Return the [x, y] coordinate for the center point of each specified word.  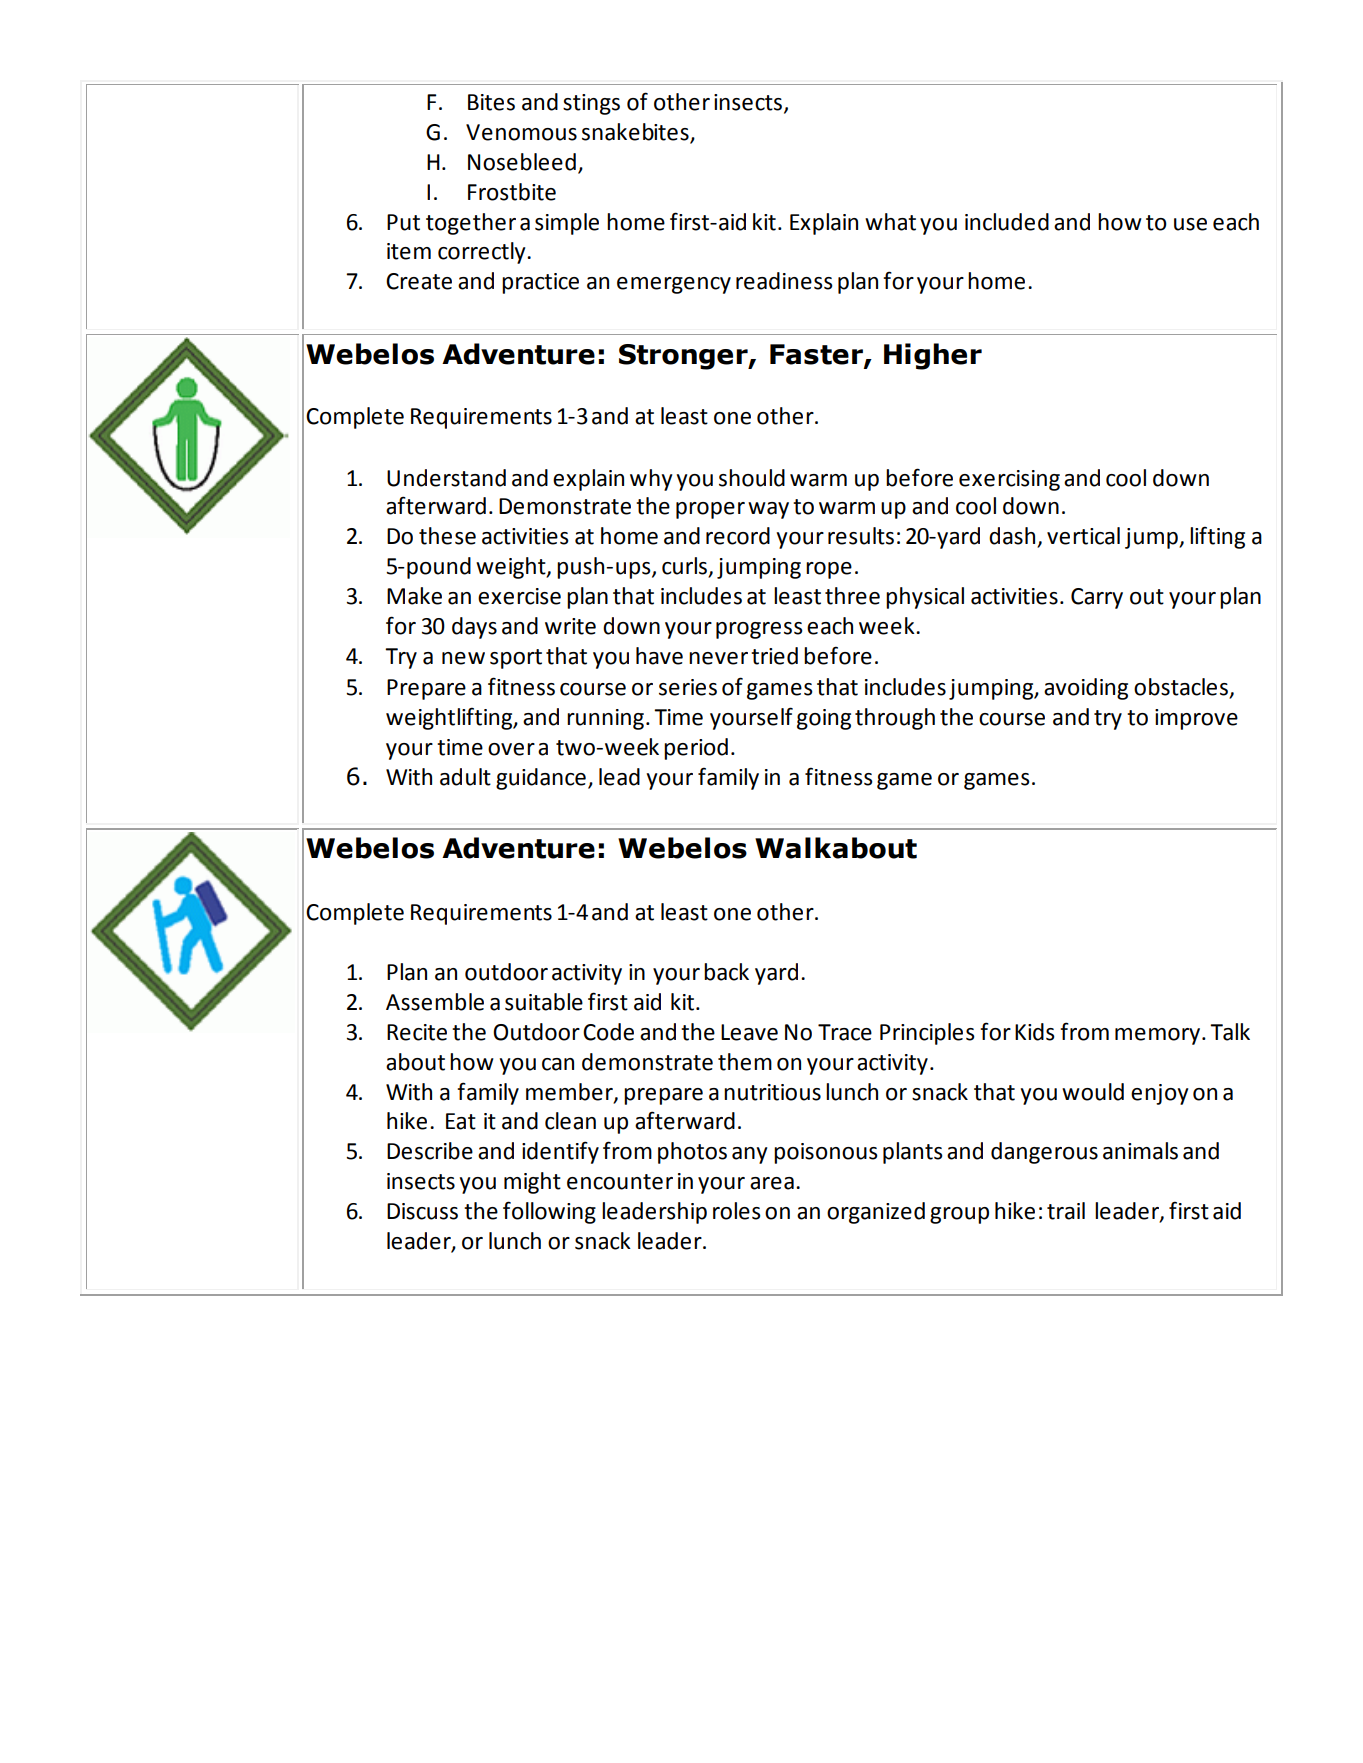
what [890, 222]
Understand [446, 478]
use [1190, 224]
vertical [1083, 536]
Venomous [521, 132]
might [532, 1183]
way [768, 510]
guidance [541, 779]
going [824, 719]
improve [1196, 719]
